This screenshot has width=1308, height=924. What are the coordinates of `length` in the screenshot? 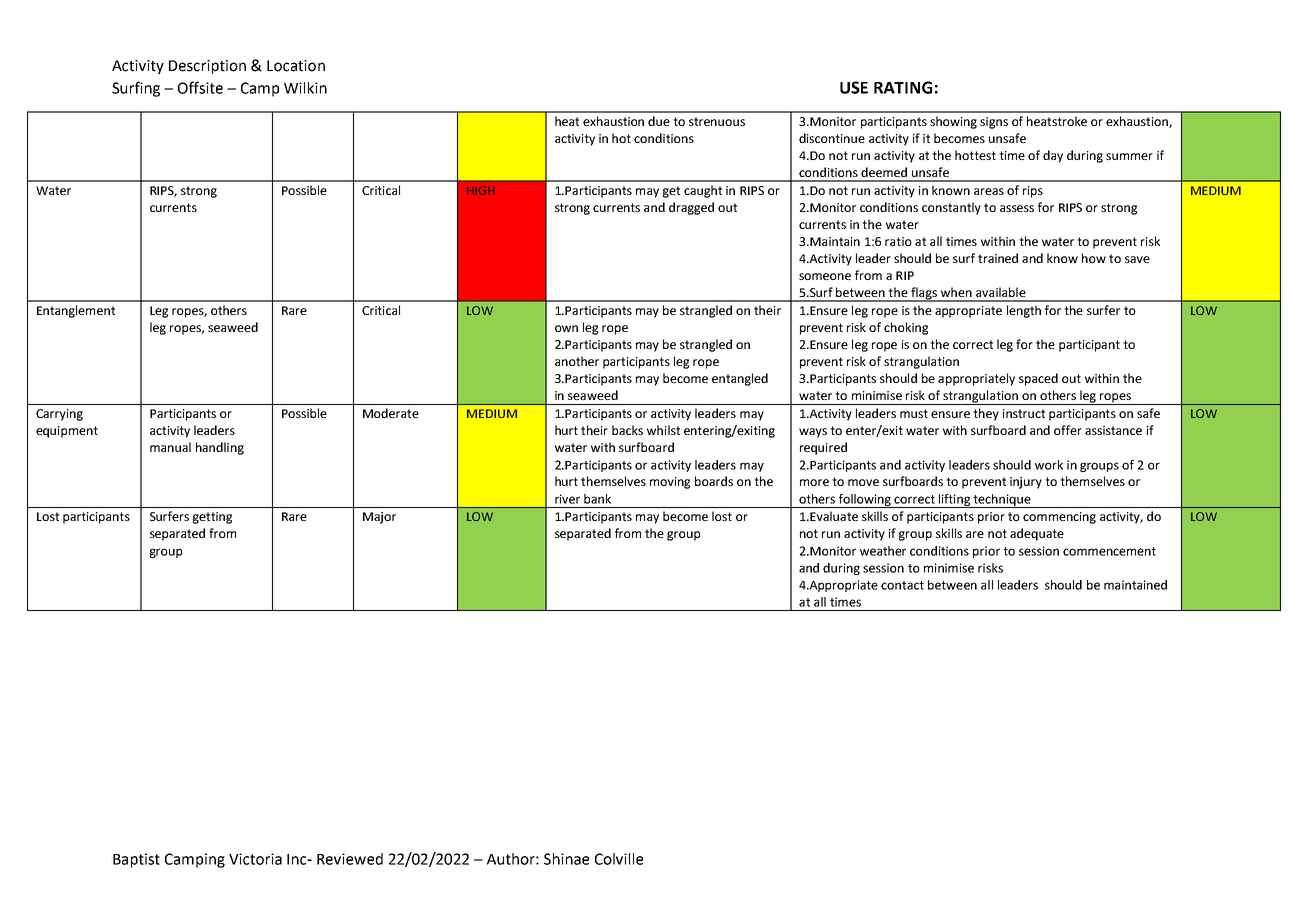 It's located at (1024, 311).
